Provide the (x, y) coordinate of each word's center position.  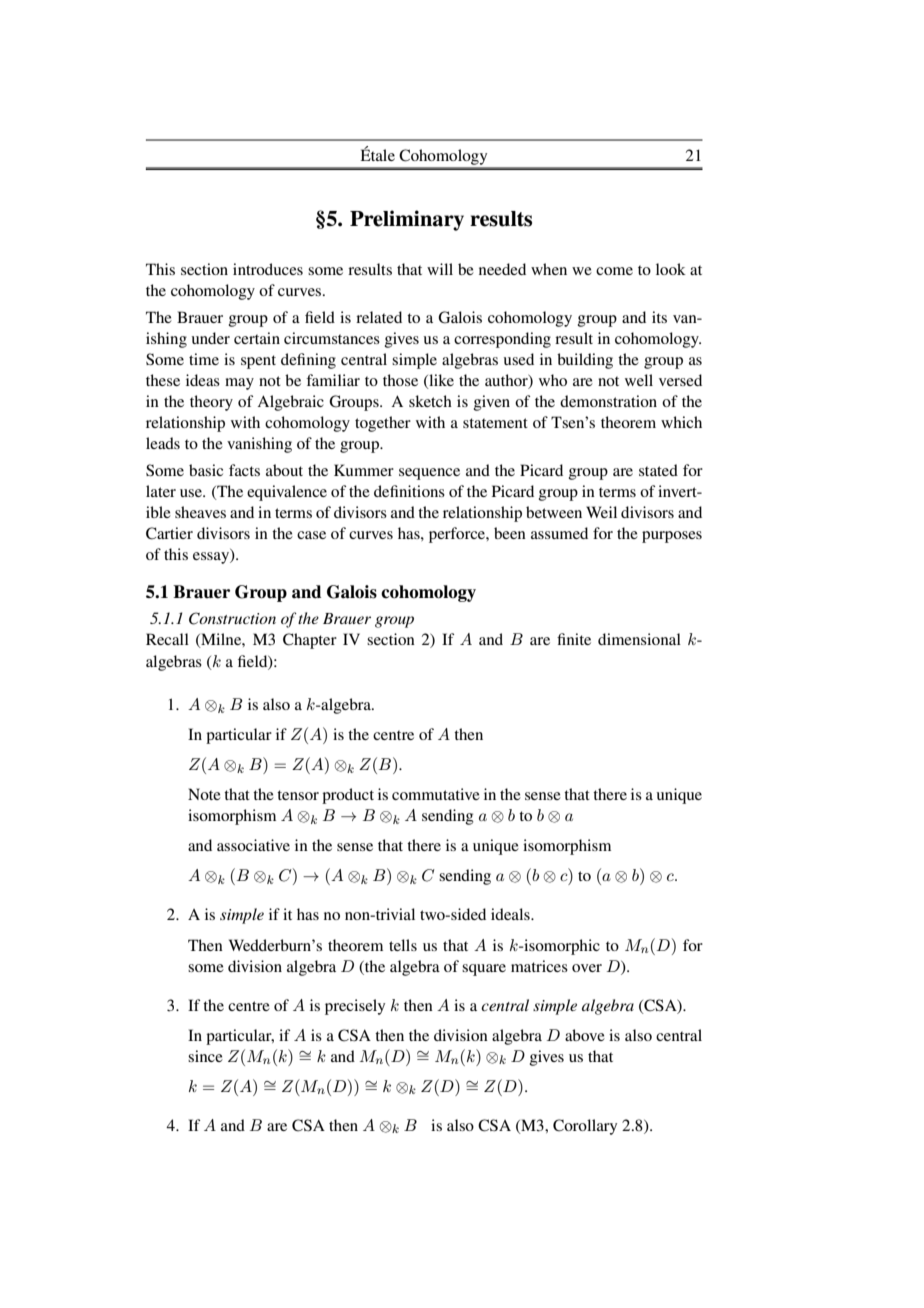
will (440, 269)
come (614, 271)
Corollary (585, 1127)
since (205, 1056)
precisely (355, 1007)
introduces (268, 269)
